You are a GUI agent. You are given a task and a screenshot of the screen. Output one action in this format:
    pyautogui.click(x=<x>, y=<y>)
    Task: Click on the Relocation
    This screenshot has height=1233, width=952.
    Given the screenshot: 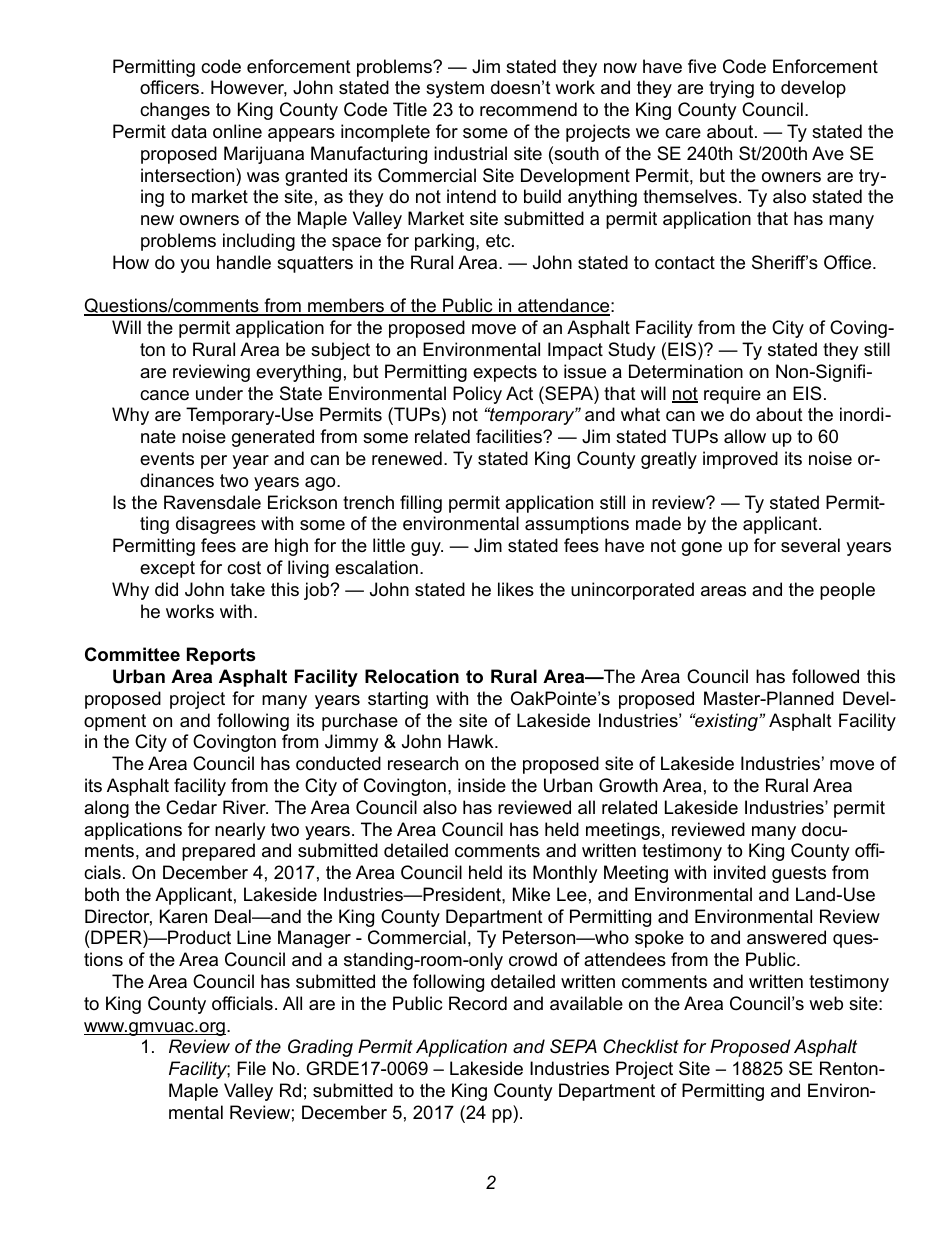 What is the action you would take?
    pyautogui.click(x=412, y=676)
